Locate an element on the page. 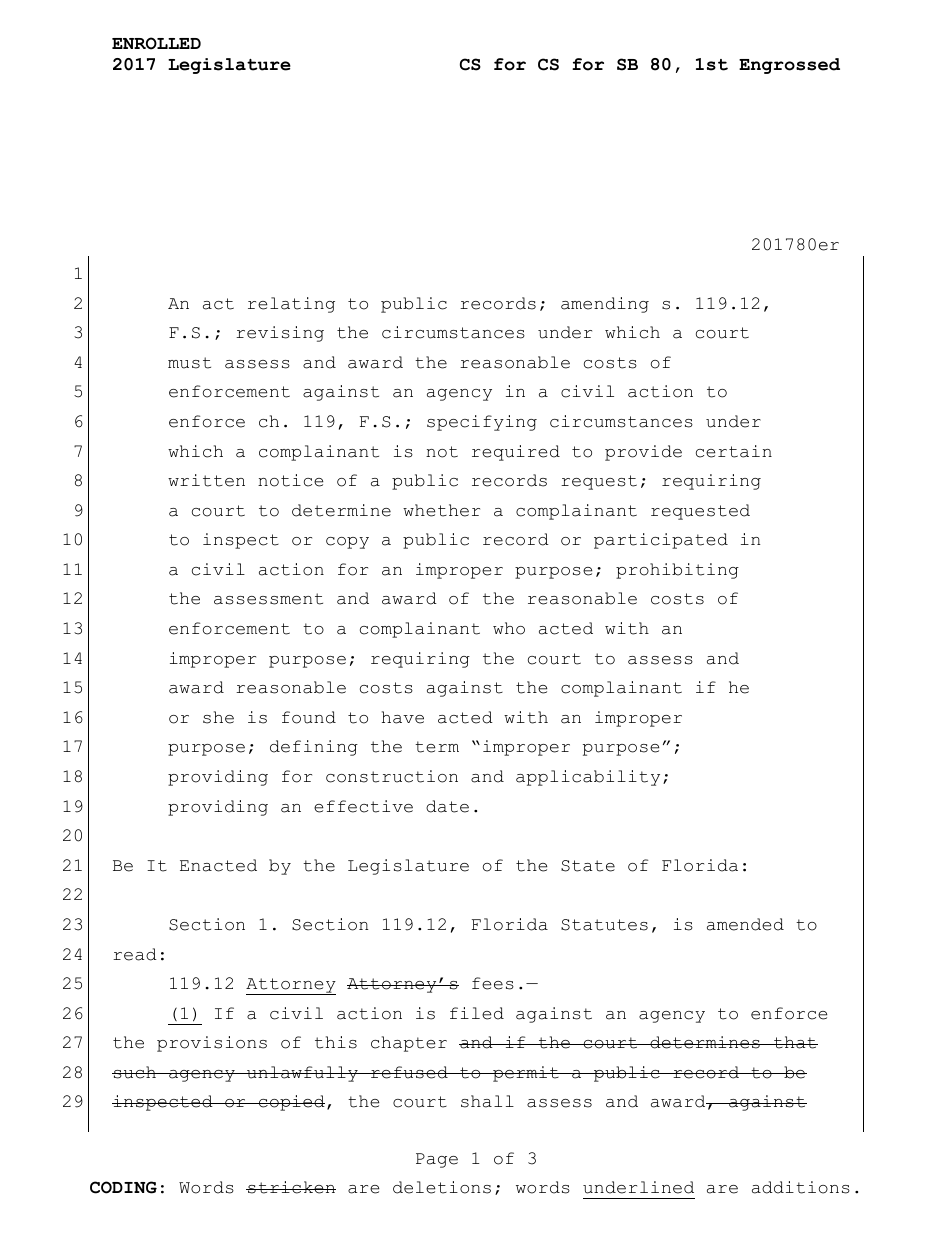 The width and height of the image is (952, 1233). must is located at coordinates (189, 363).
